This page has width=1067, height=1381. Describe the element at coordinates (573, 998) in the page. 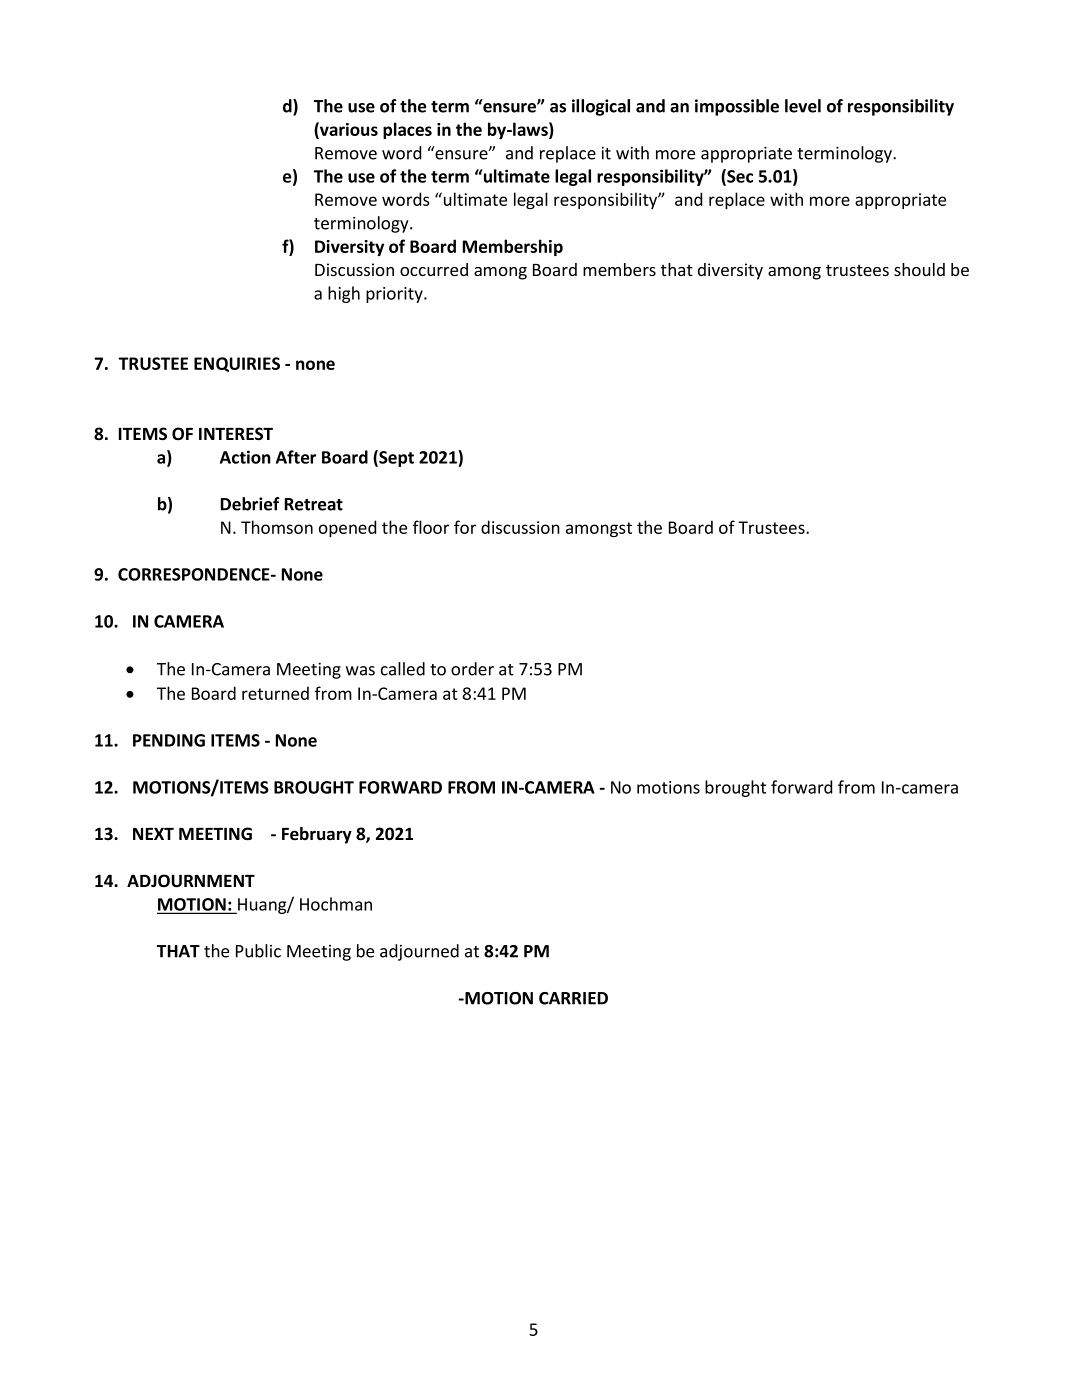

I see `CARRIED` at that location.
